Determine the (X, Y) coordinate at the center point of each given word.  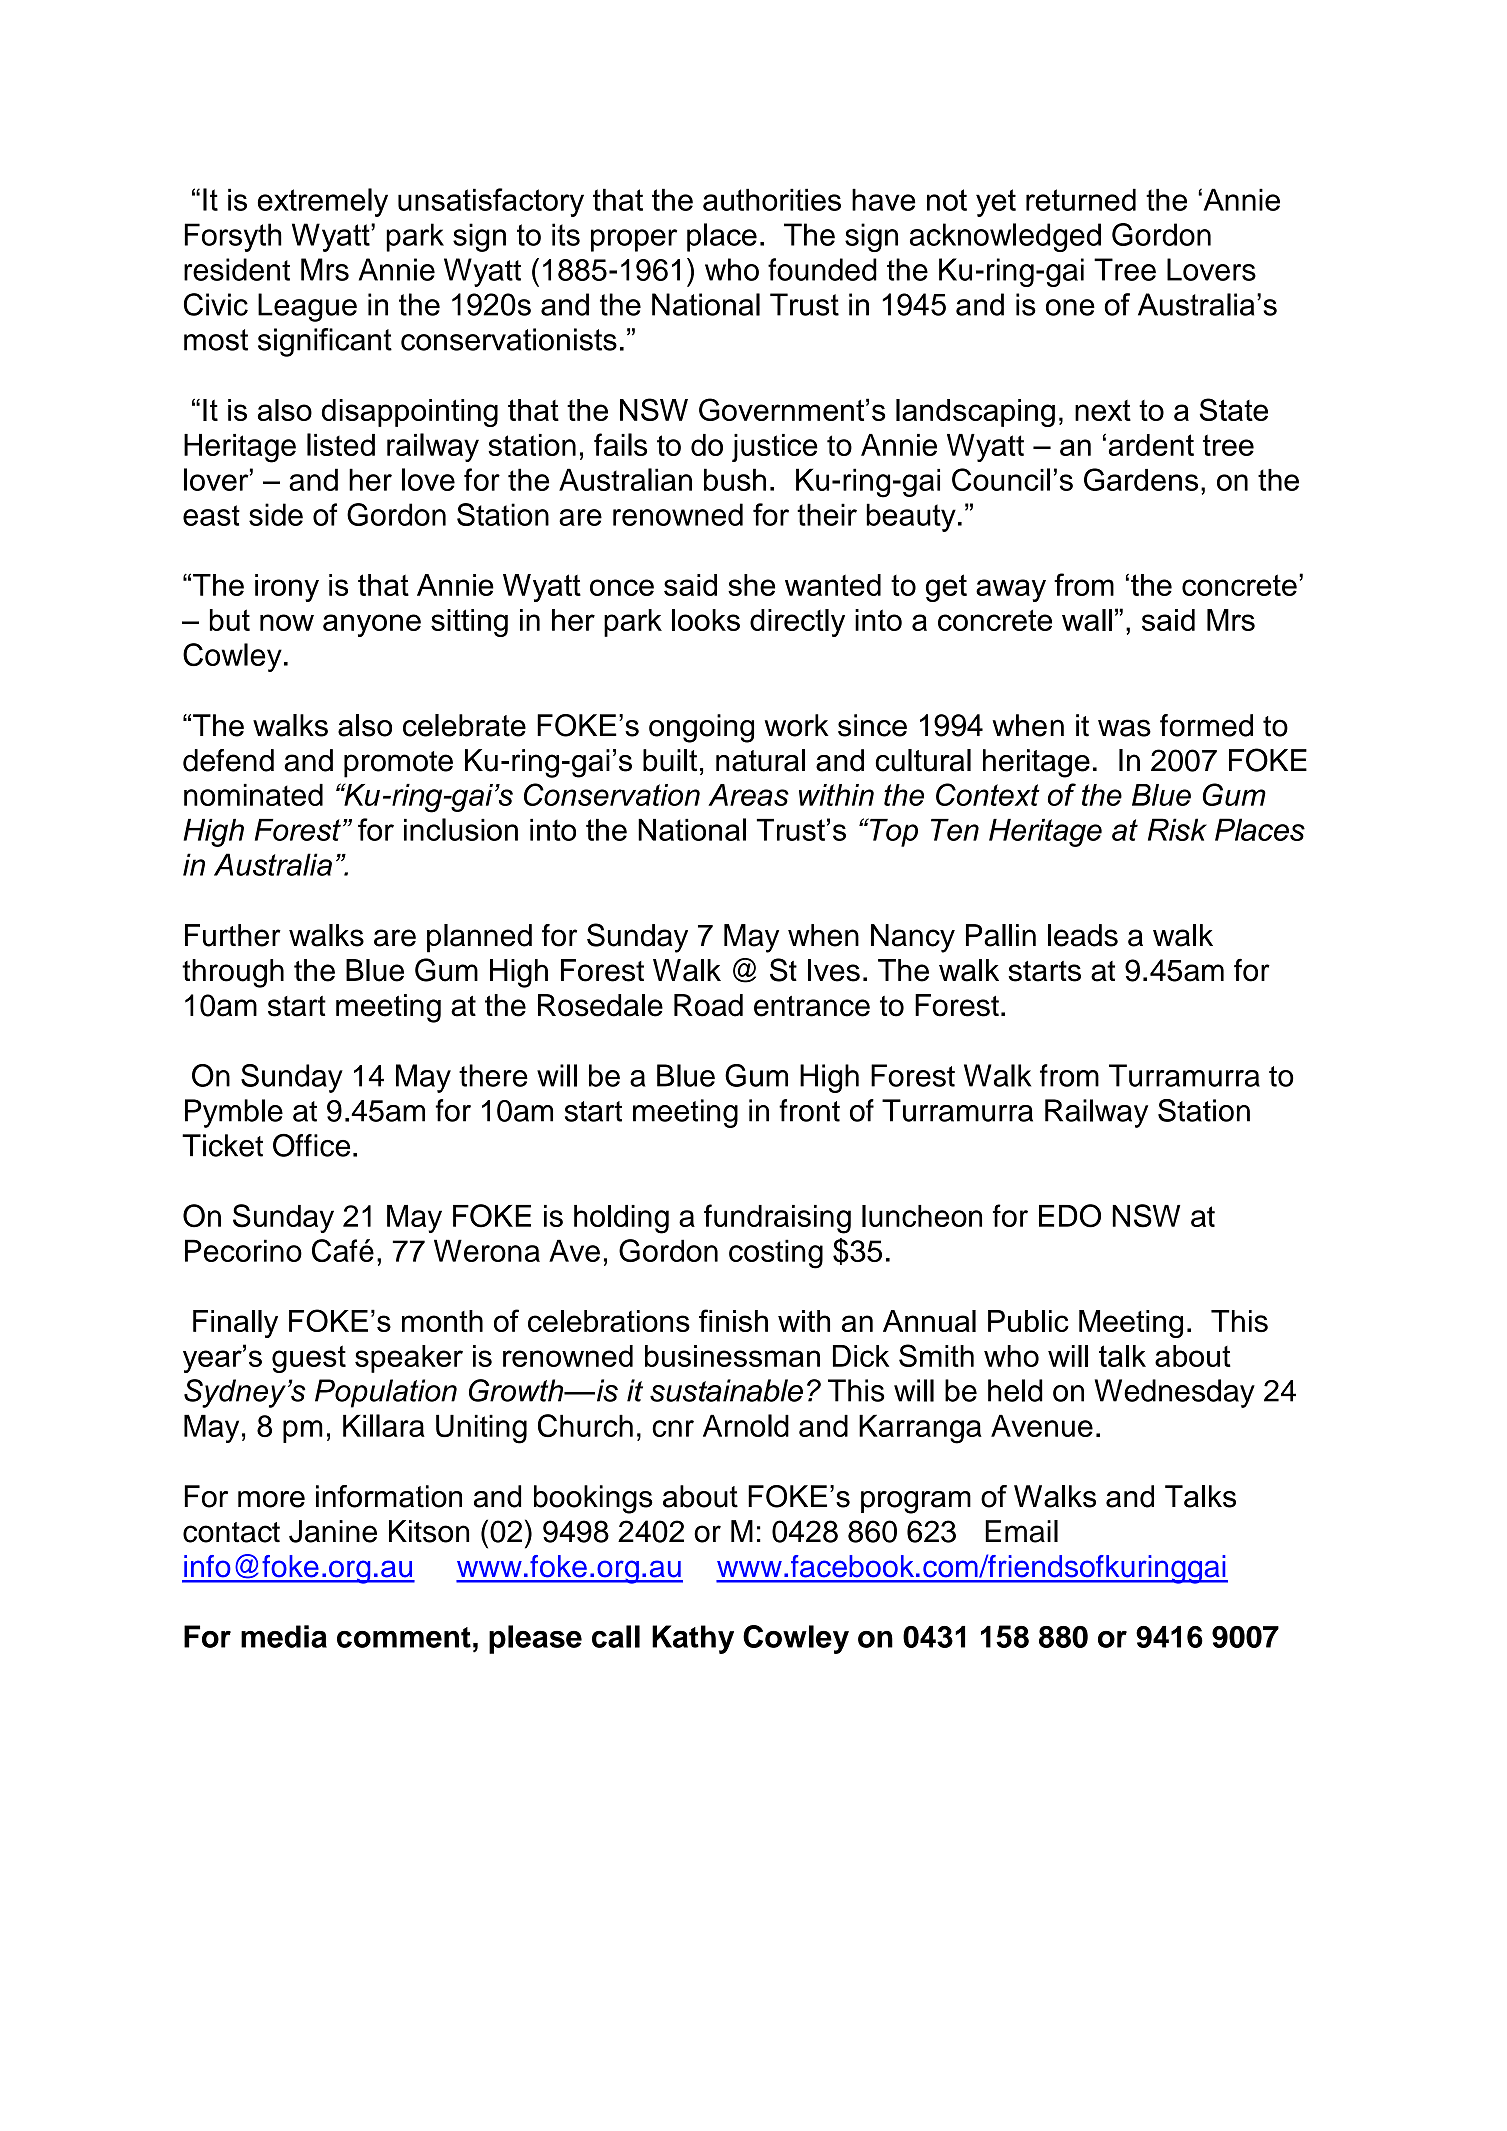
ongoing (701, 728)
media (284, 1636)
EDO (1070, 1216)
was (1124, 728)
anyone (372, 625)
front (809, 1110)
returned (1081, 199)
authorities (772, 199)
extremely (323, 202)
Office (311, 1145)
